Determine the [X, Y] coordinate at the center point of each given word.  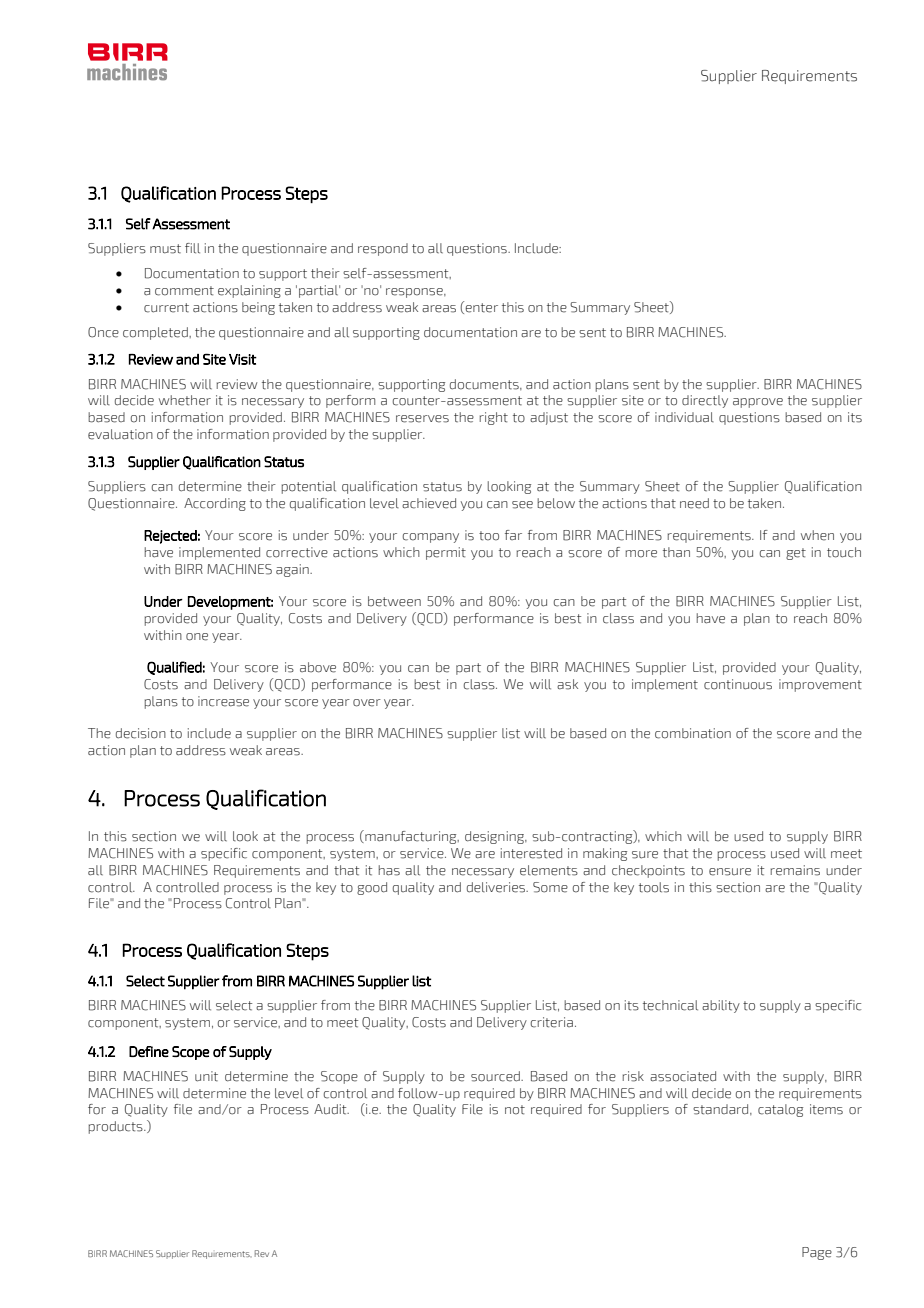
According [215, 504]
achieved [429, 503]
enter [480, 307]
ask [567, 684]
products [117, 1127]
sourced [496, 1076]
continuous [738, 684]
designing [496, 837]
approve [758, 403]
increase [223, 701]
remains [795, 870]
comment [184, 291]
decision [141, 733]
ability [721, 1006]
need [694, 503]
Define [149, 1051]
